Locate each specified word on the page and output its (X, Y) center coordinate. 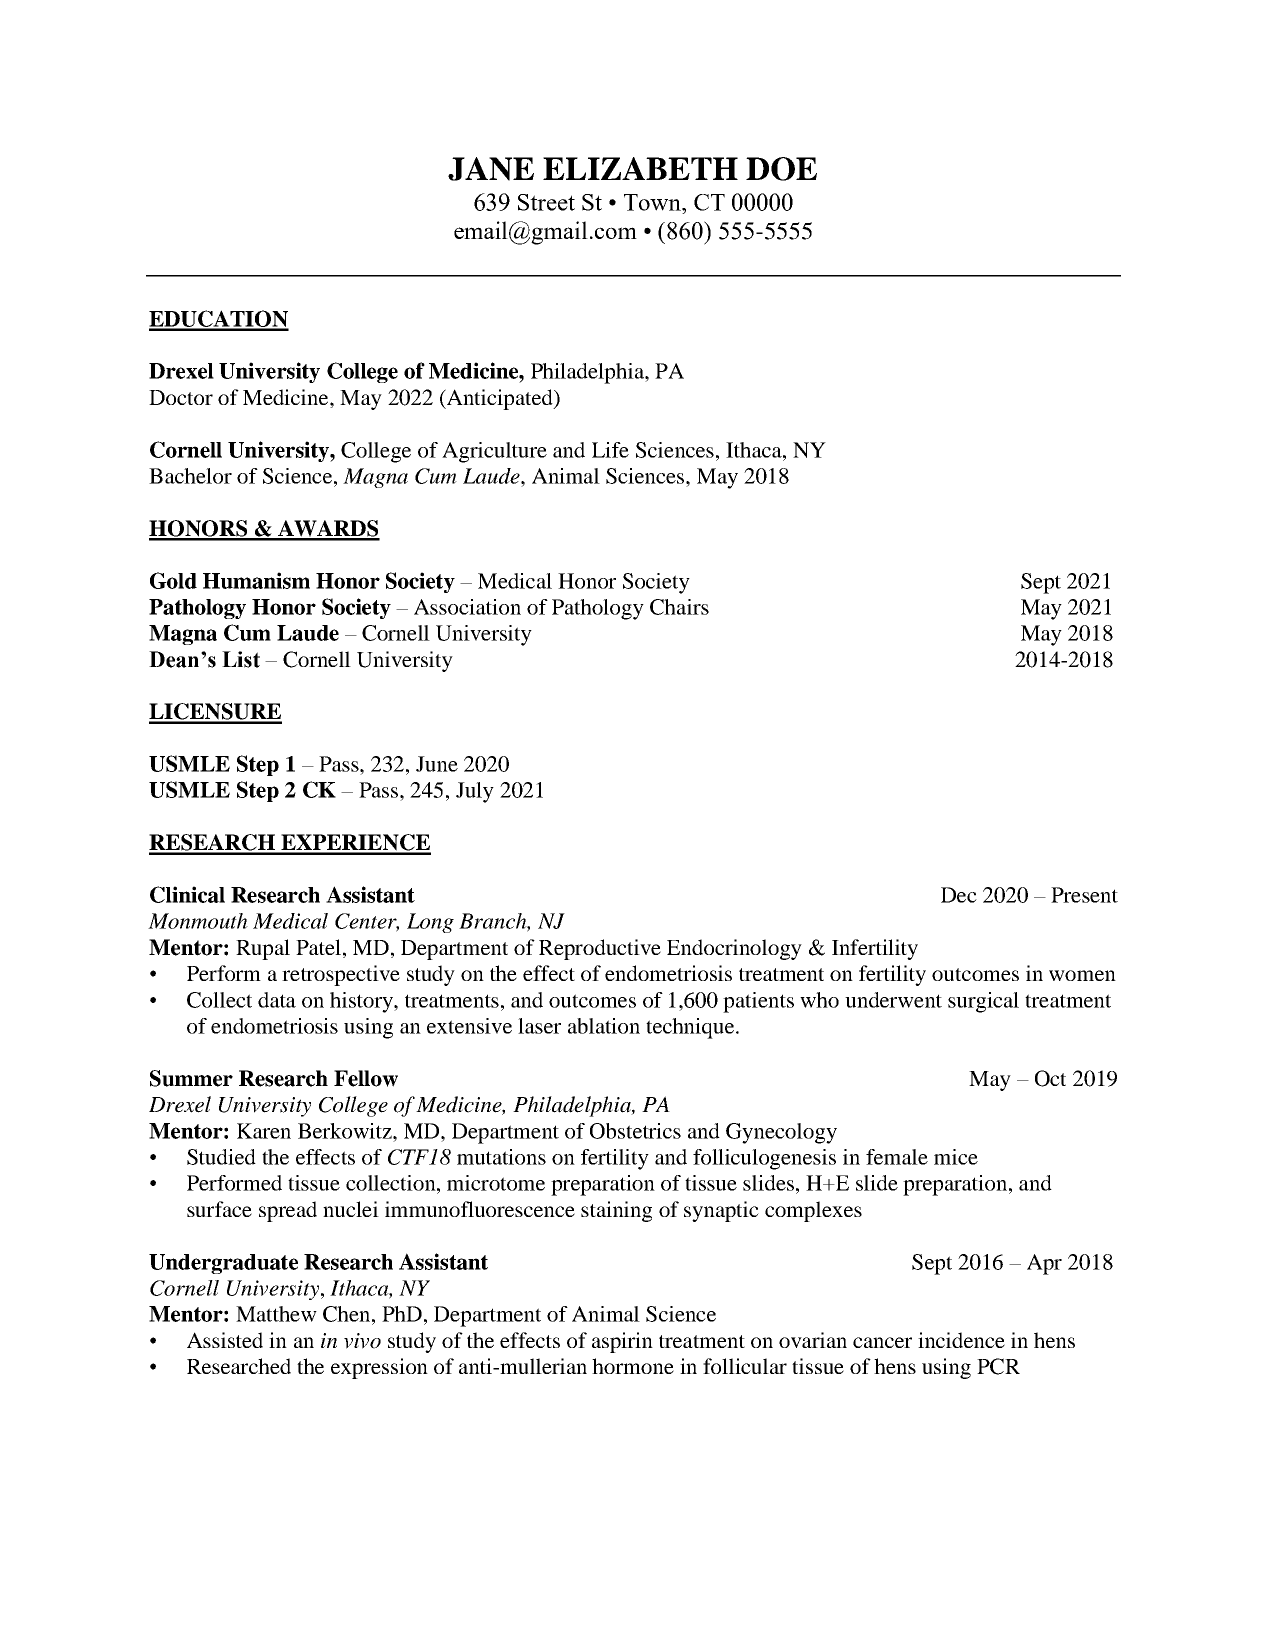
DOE (781, 169)
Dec (959, 895)
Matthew (276, 1314)
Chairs (679, 607)
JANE (491, 169)
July (475, 792)
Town (653, 202)
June (437, 764)
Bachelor (190, 476)
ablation (604, 1026)
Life (610, 450)
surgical (983, 1002)
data (277, 1000)
